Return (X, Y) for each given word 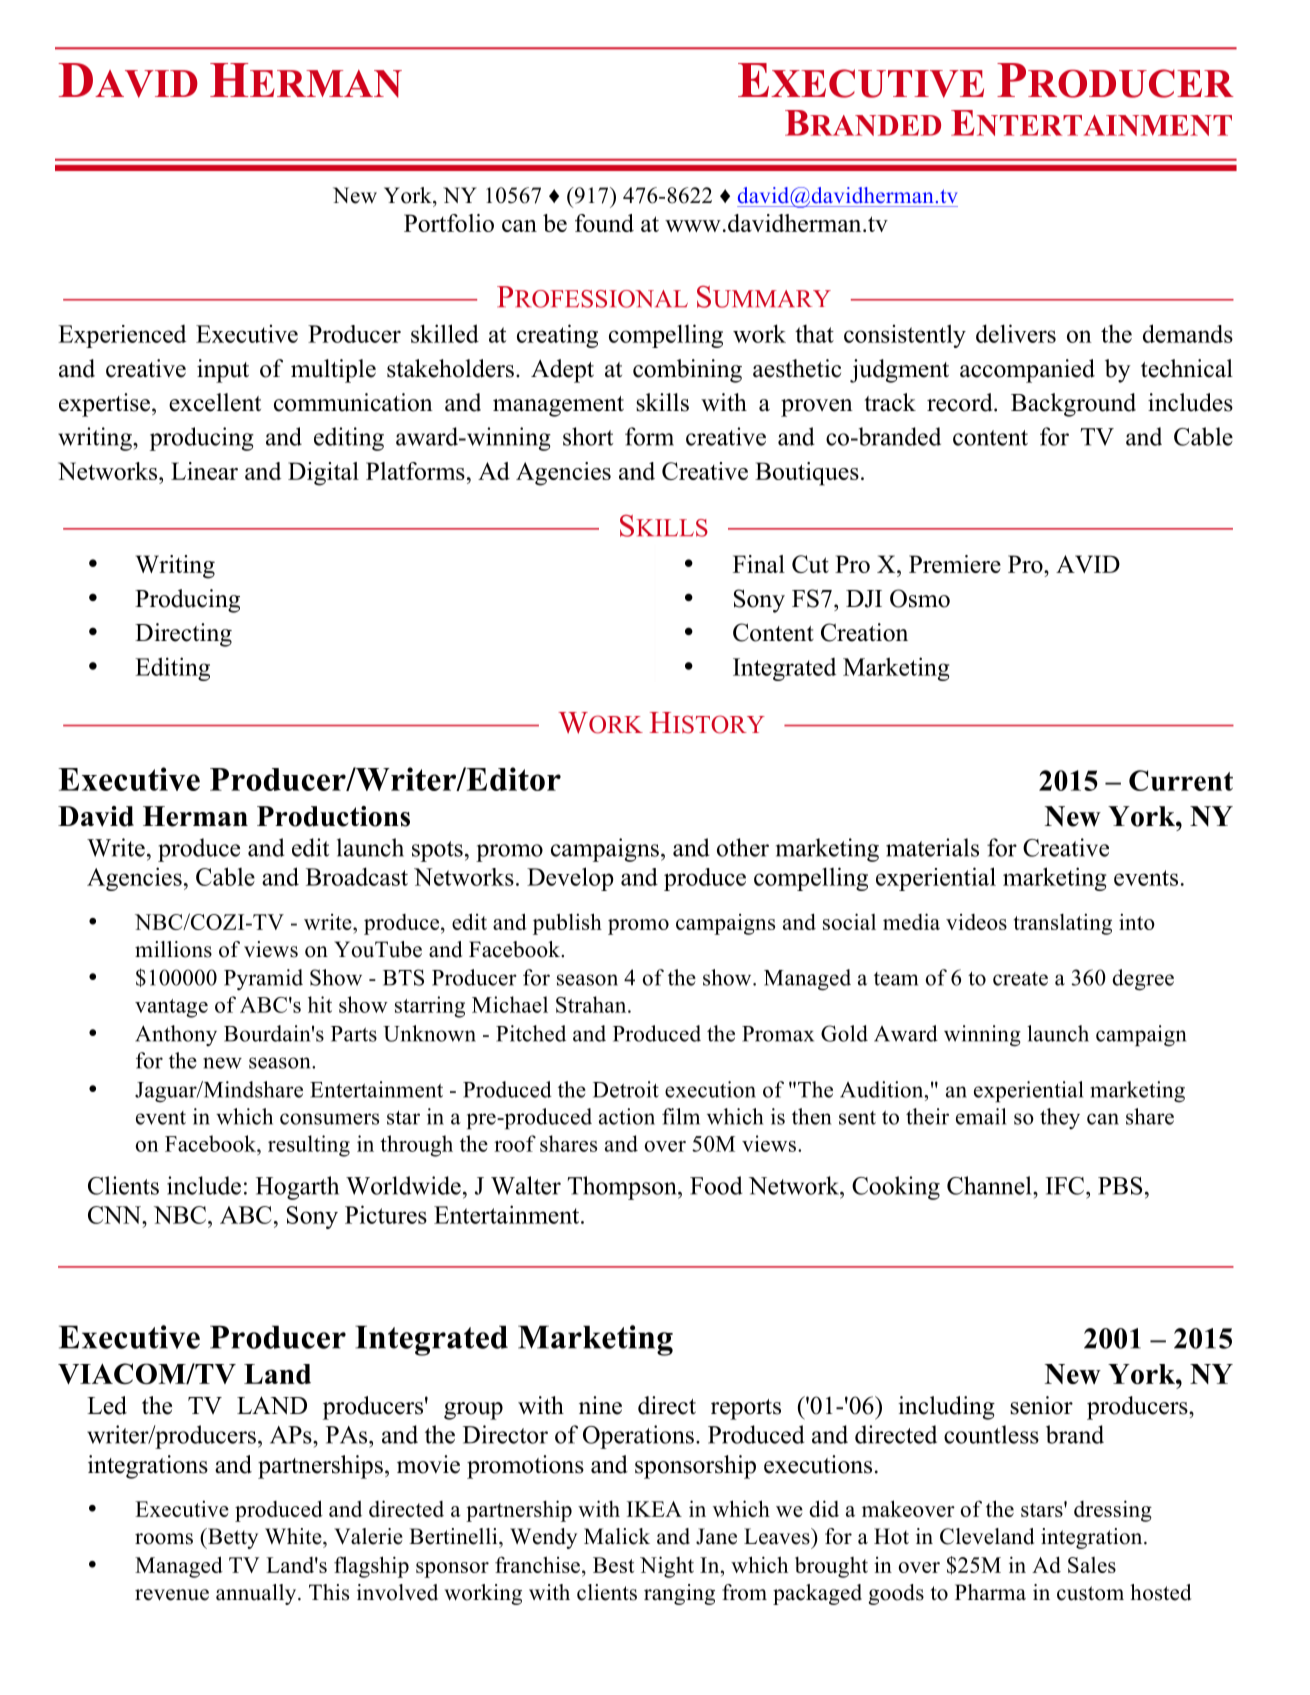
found (604, 223)
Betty (232, 1538)
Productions (333, 816)
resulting (309, 1146)
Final (759, 564)
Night (667, 1567)
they (1060, 1118)
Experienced (122, 336)
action (627, 1116)
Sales (1092, 1565)
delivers (1016, 333)
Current (1181, 780)
